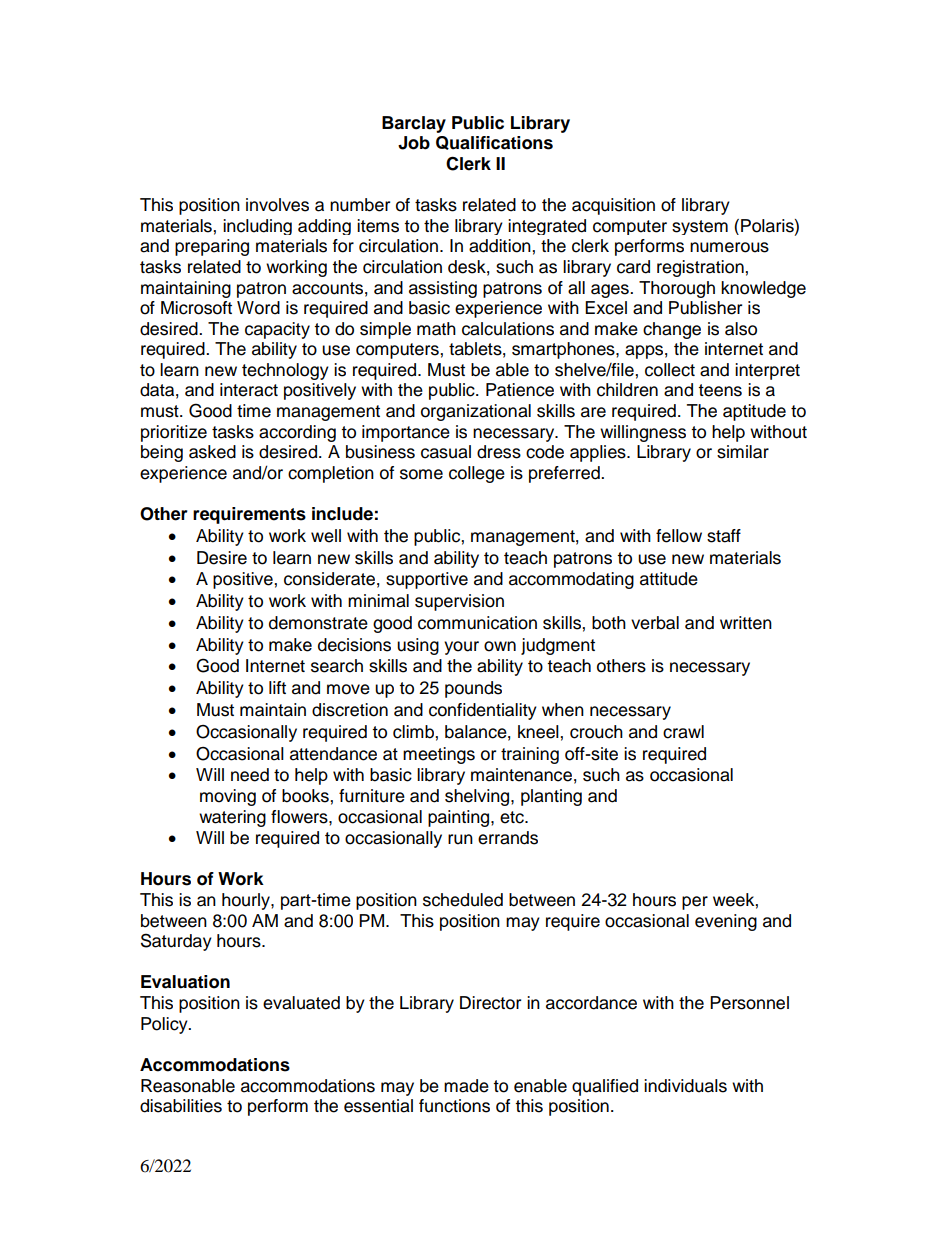 This document has height=1233, width=952. What do you see at coordinates (250, 775) in the document?
I see `need` at bounding box center [250, 775].
